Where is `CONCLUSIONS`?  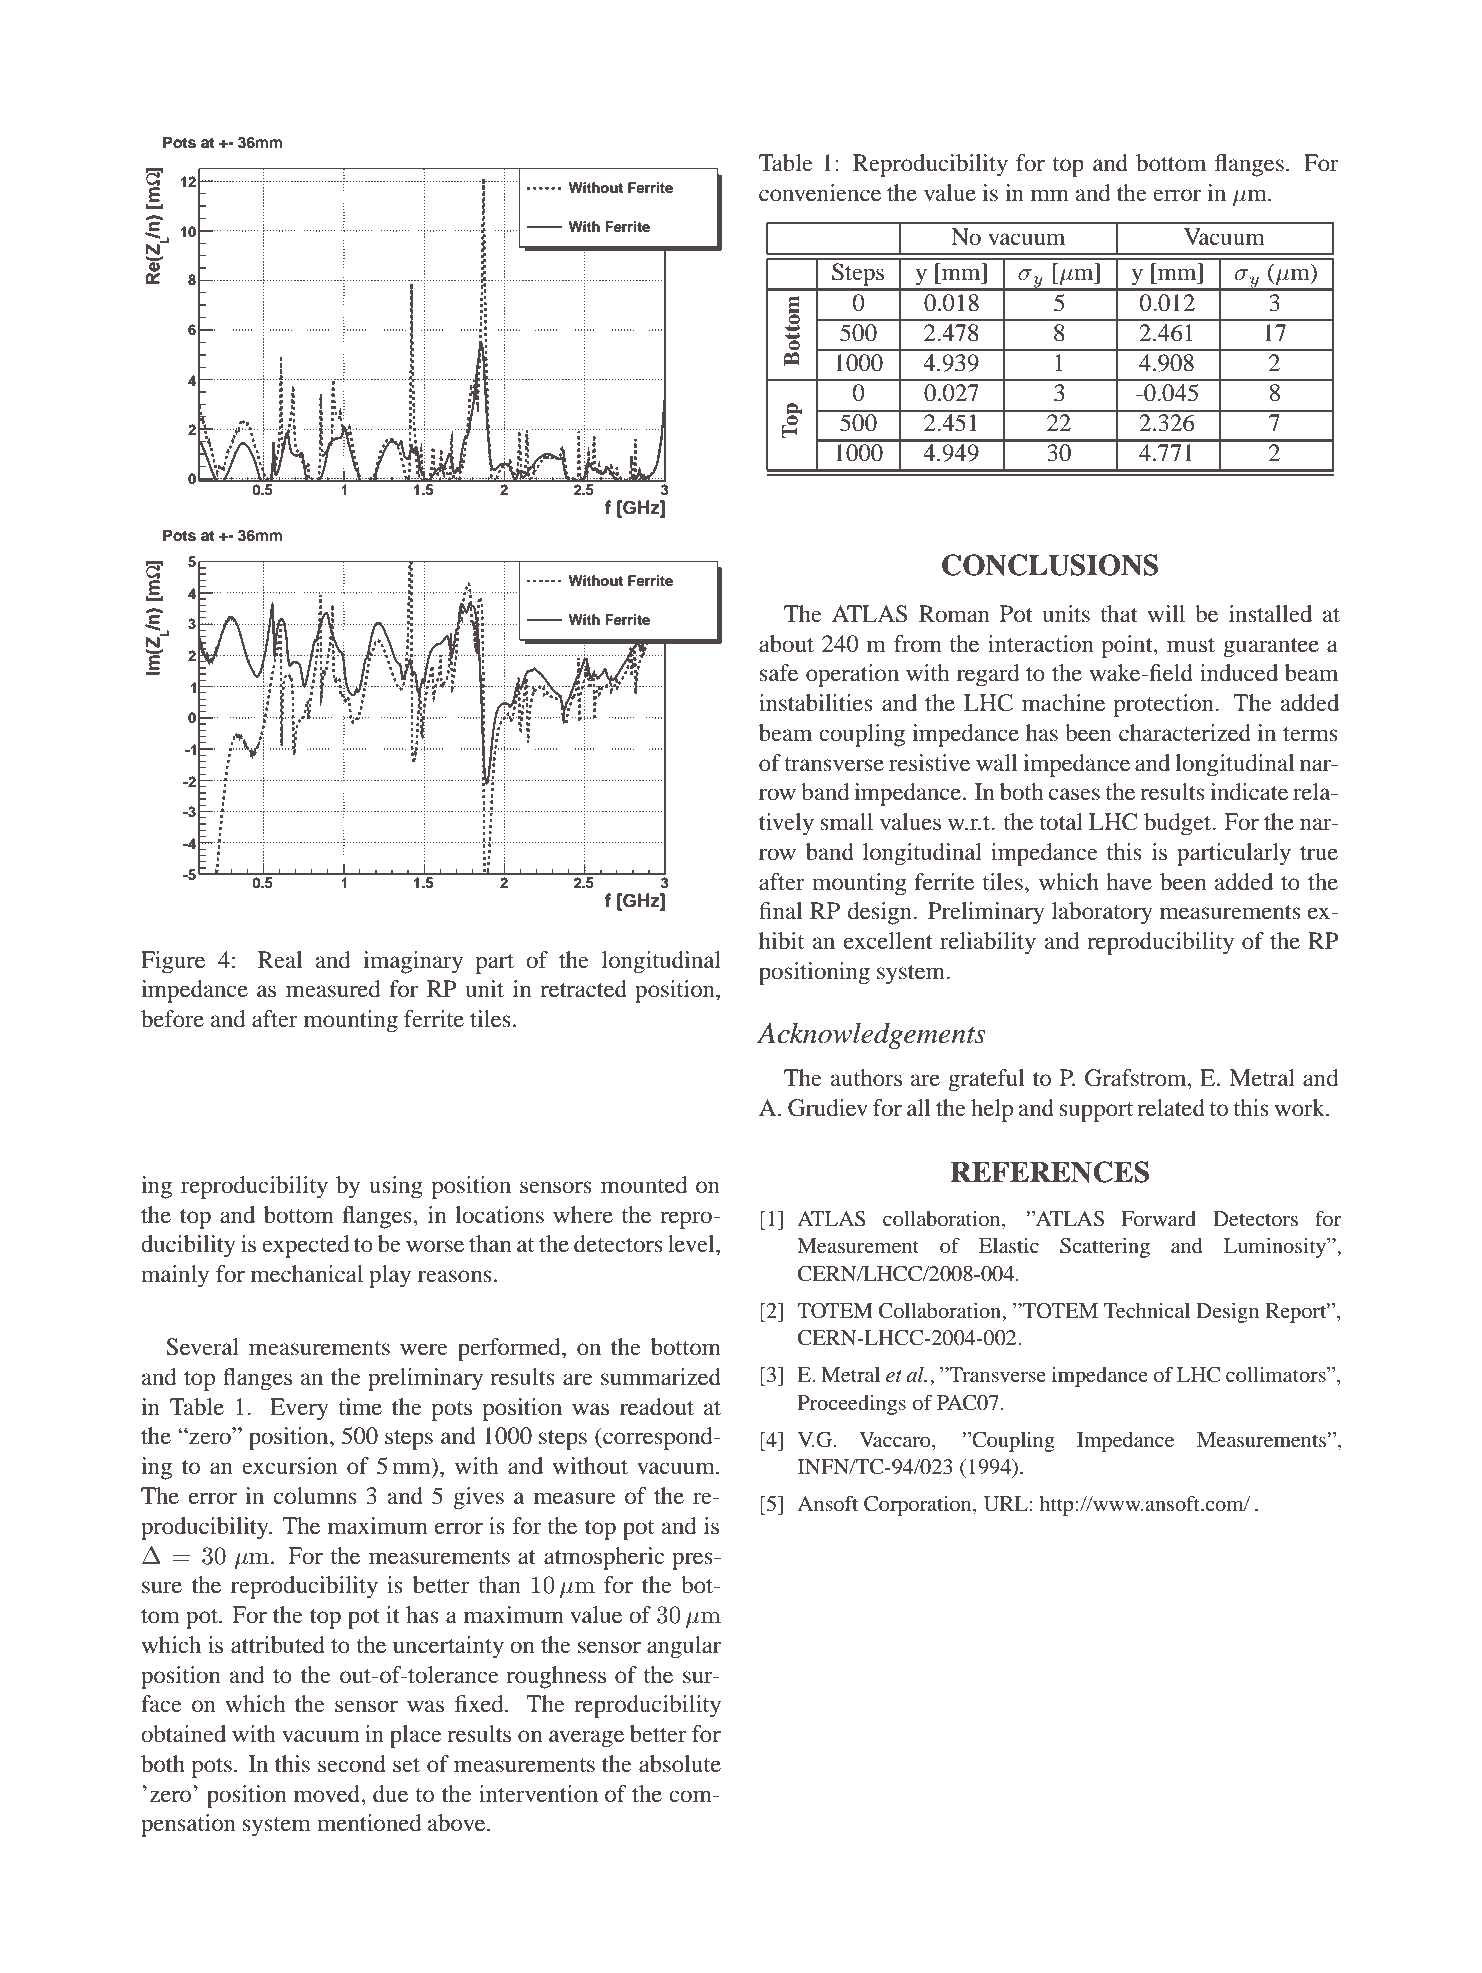
CONCLUSIONS is located at coordinates (1050, 565).
